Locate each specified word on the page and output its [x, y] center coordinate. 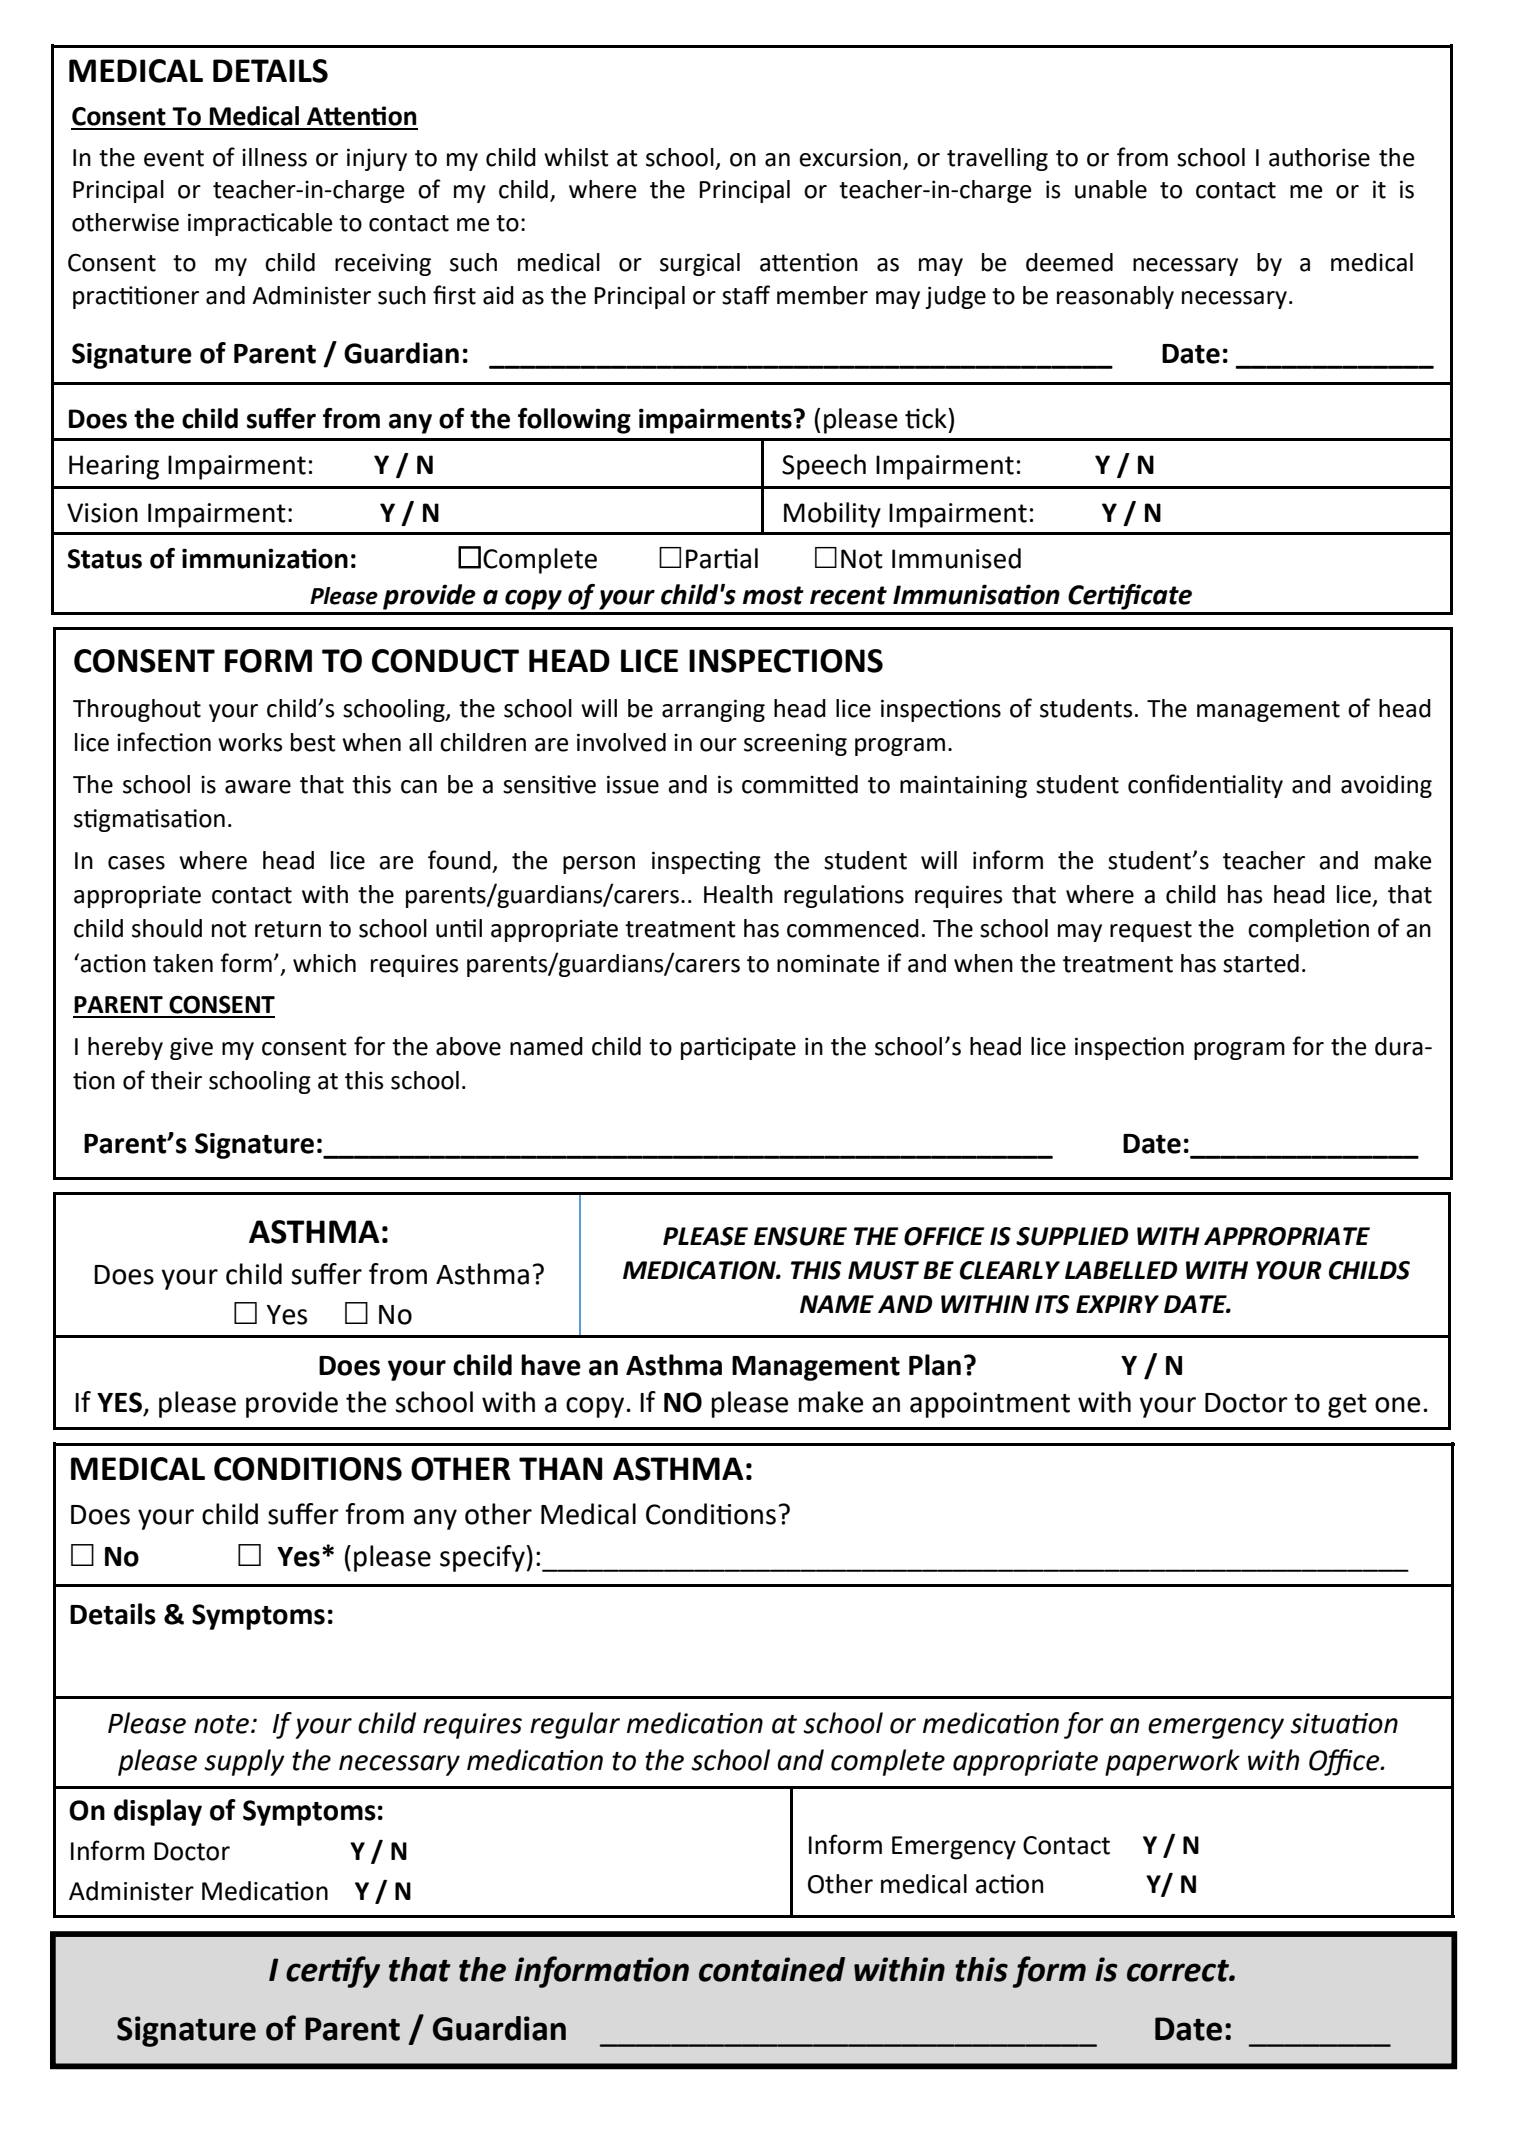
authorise [1319, 157]
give [191, 1048]
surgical [700, 264]
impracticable [260, 224]
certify [333, 1972]
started [1261, 963]
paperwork [1172, 1762]
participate [738, 1048]
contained [772, 1969]
